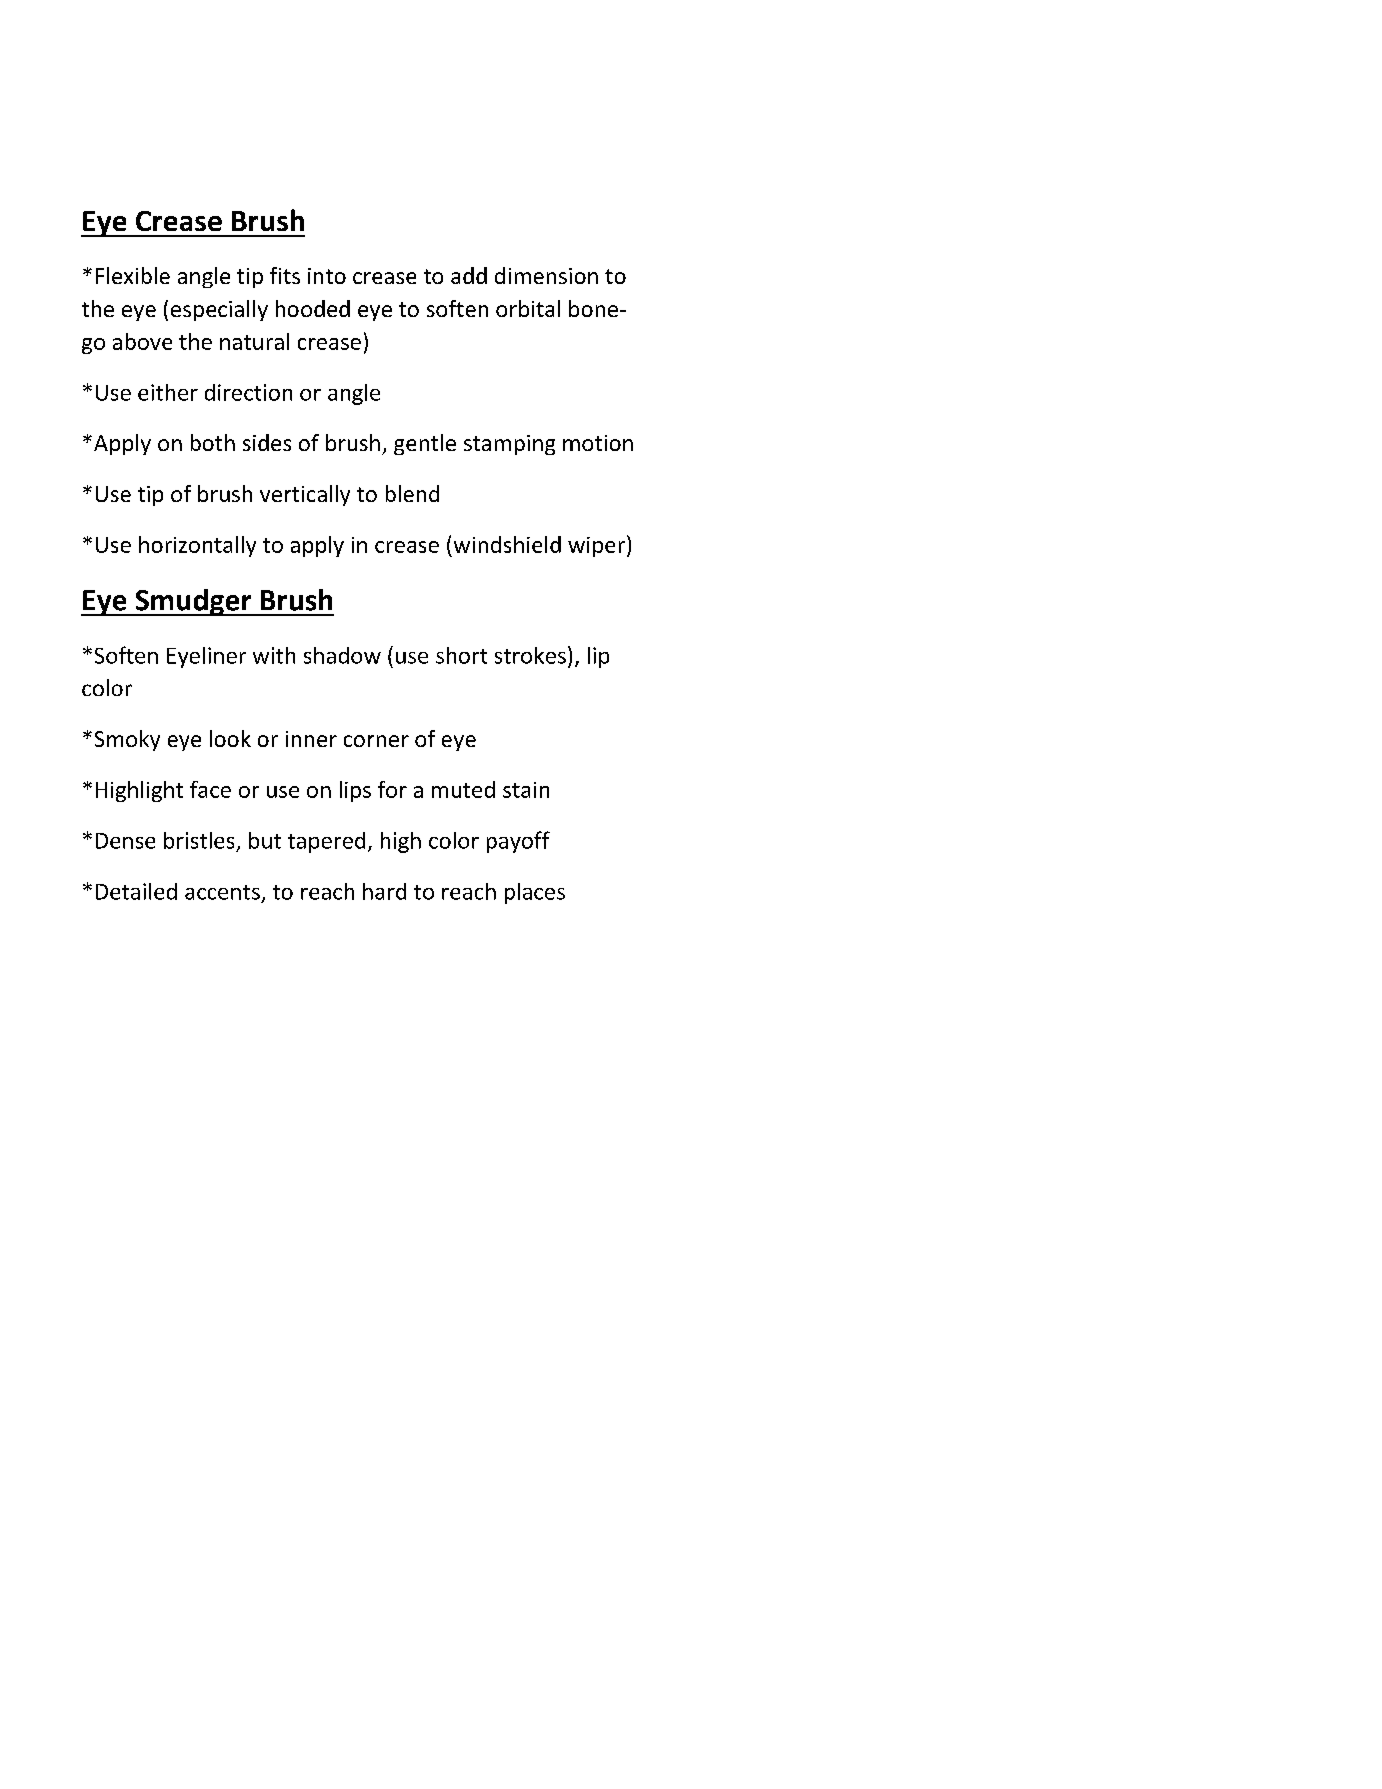 The width and height of the screenshot is (1382, 1789). I want to click on into, so click(327, 276).
